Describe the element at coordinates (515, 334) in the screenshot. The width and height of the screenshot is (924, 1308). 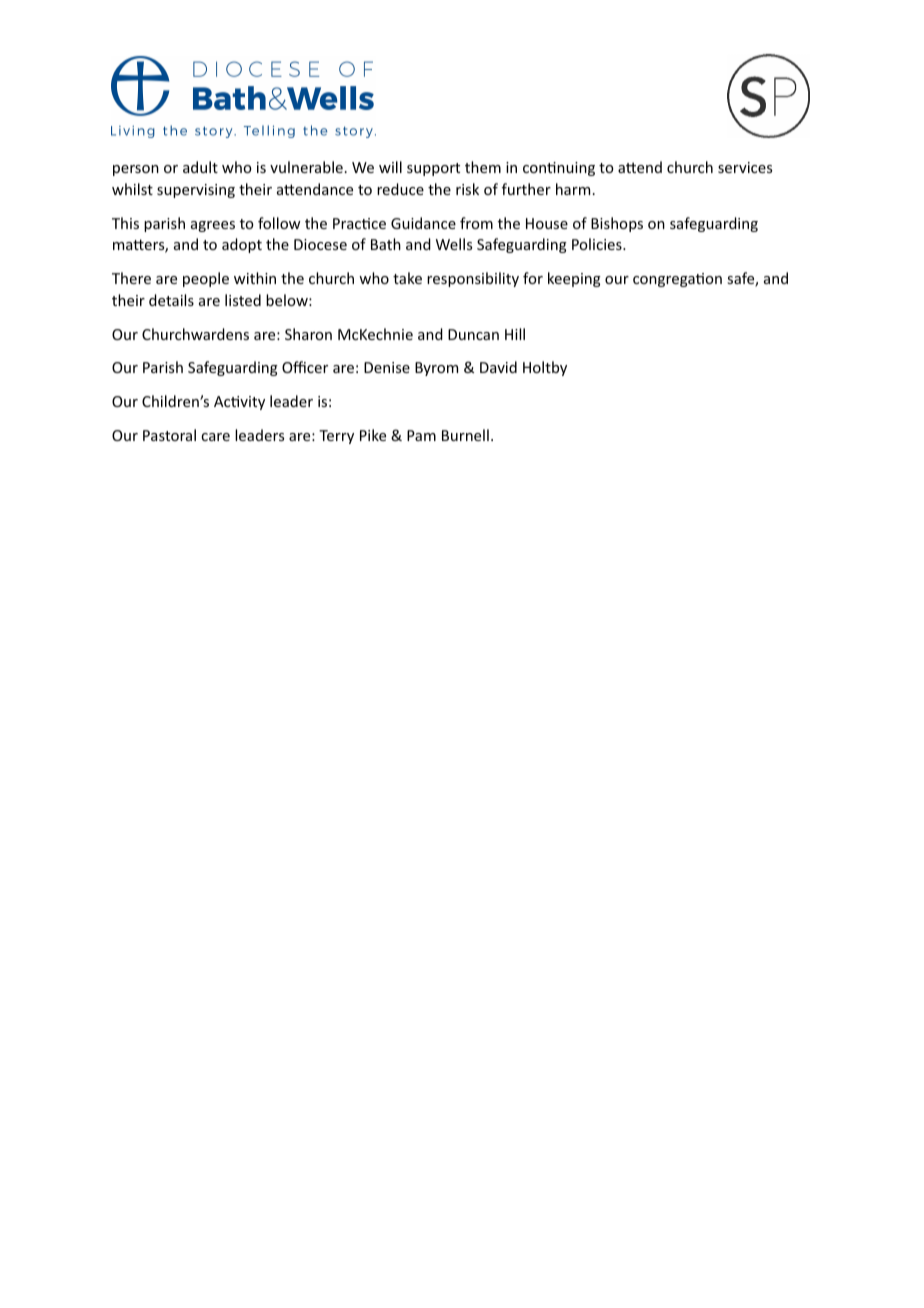
I see `Hill` at that location.
